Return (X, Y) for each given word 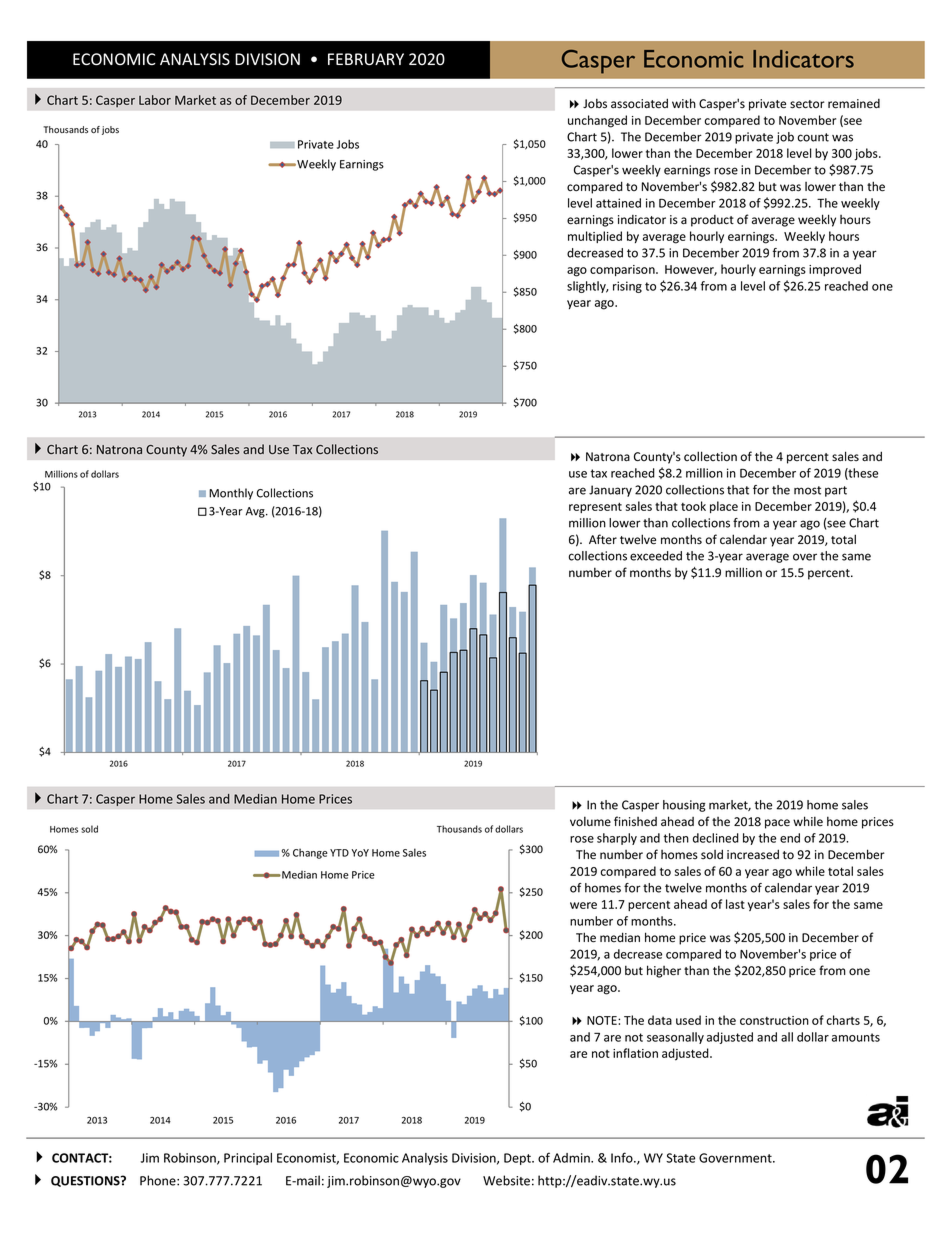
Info (623, 1157)
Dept (518, 1159)
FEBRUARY (366, 59)
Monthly (231, 494)
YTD (339, 853)
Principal (248, 1159)
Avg (256, 512)
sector (807, 104)
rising (627, 287)
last (735, 904)
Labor (155, 100)
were (583, 905)
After (603, 539)
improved (835, 270)
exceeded (656, 556)
